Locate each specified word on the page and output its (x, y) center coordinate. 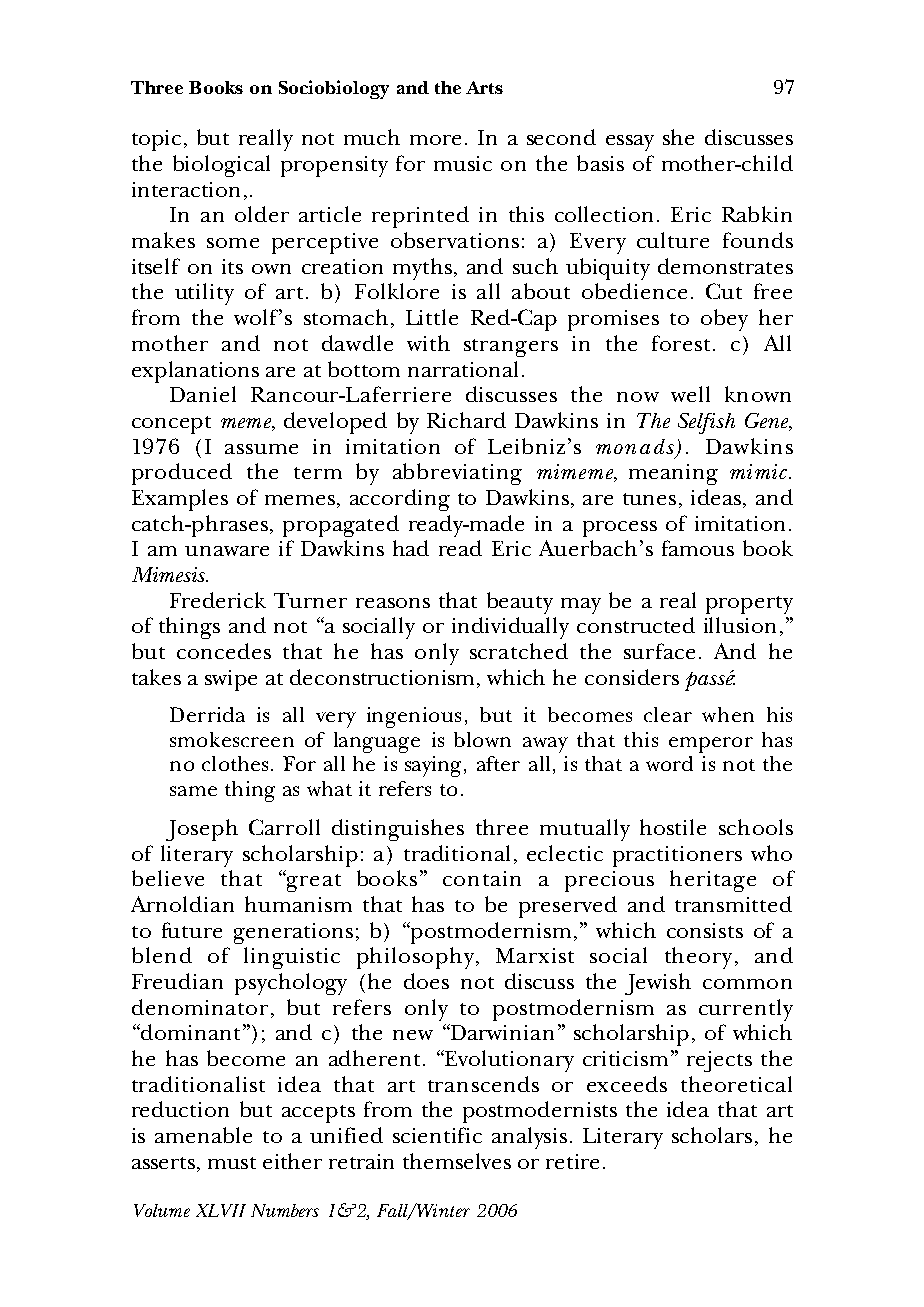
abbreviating (457, 474)
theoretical (736, 1084)
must (232, 1163)
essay (630, 143)
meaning (673, 474)
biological (221, 166)
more (435, 140)
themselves (457, 1161)
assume (261, 449)
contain (482, 878)
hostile (673, 827)
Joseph (202, 830)
